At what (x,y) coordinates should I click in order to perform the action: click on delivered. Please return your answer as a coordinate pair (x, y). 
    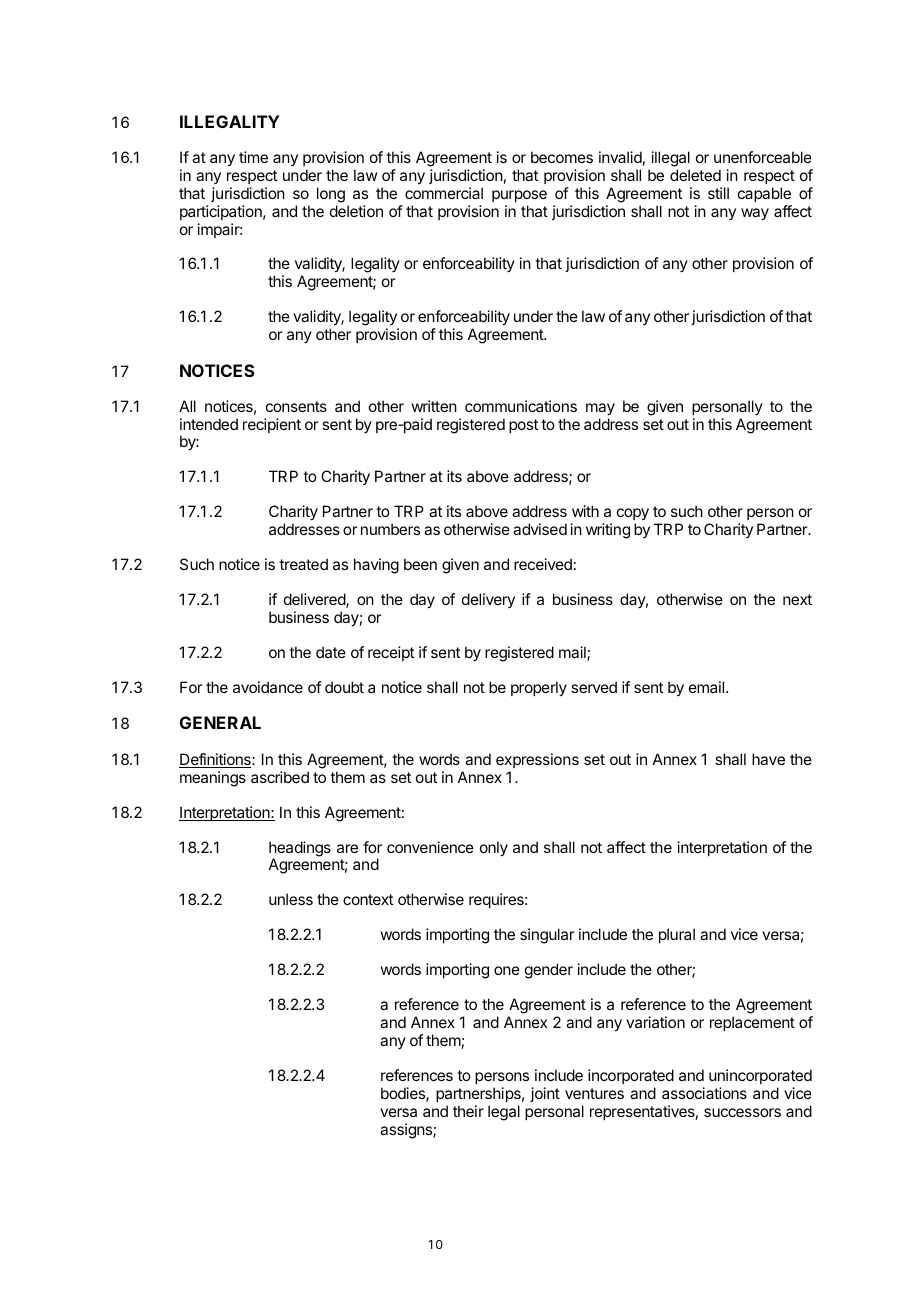
    Looking at the image, I should click on (315, 600).
